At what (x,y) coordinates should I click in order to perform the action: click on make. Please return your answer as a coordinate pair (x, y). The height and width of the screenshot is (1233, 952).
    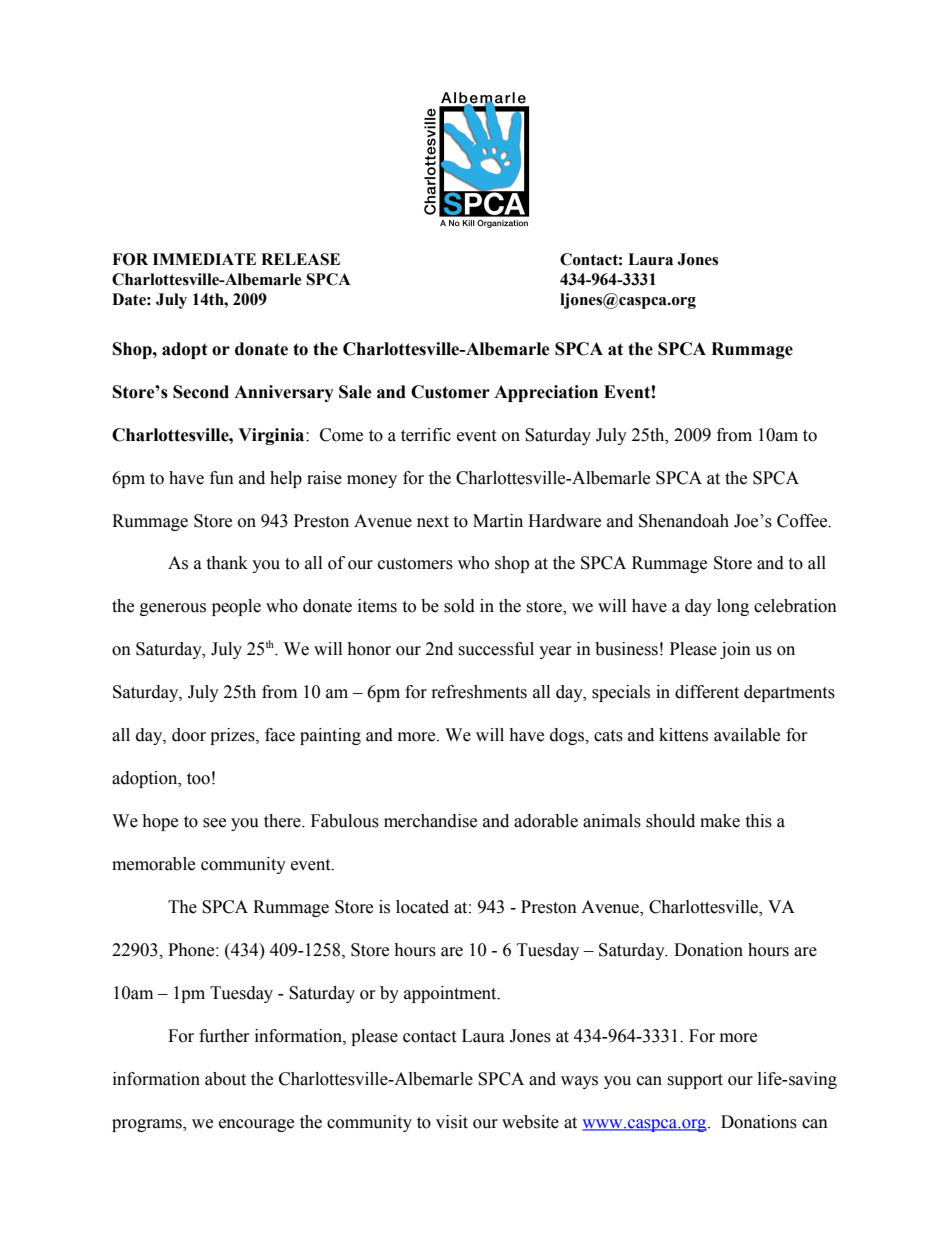
    Looking at the image, I should click on (720, 821).
